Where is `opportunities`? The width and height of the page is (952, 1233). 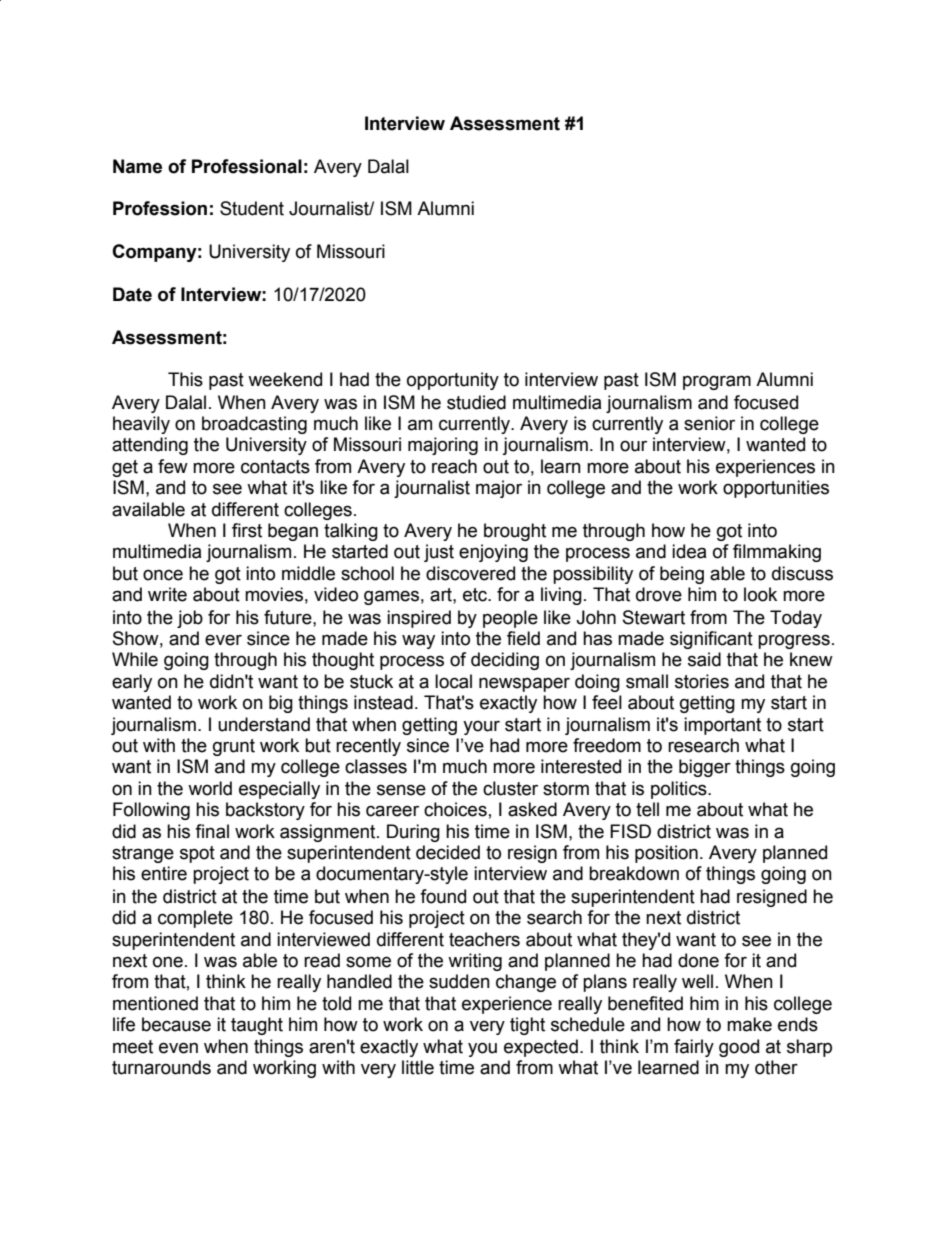
opportunities is located at coordinates (776, 489).
